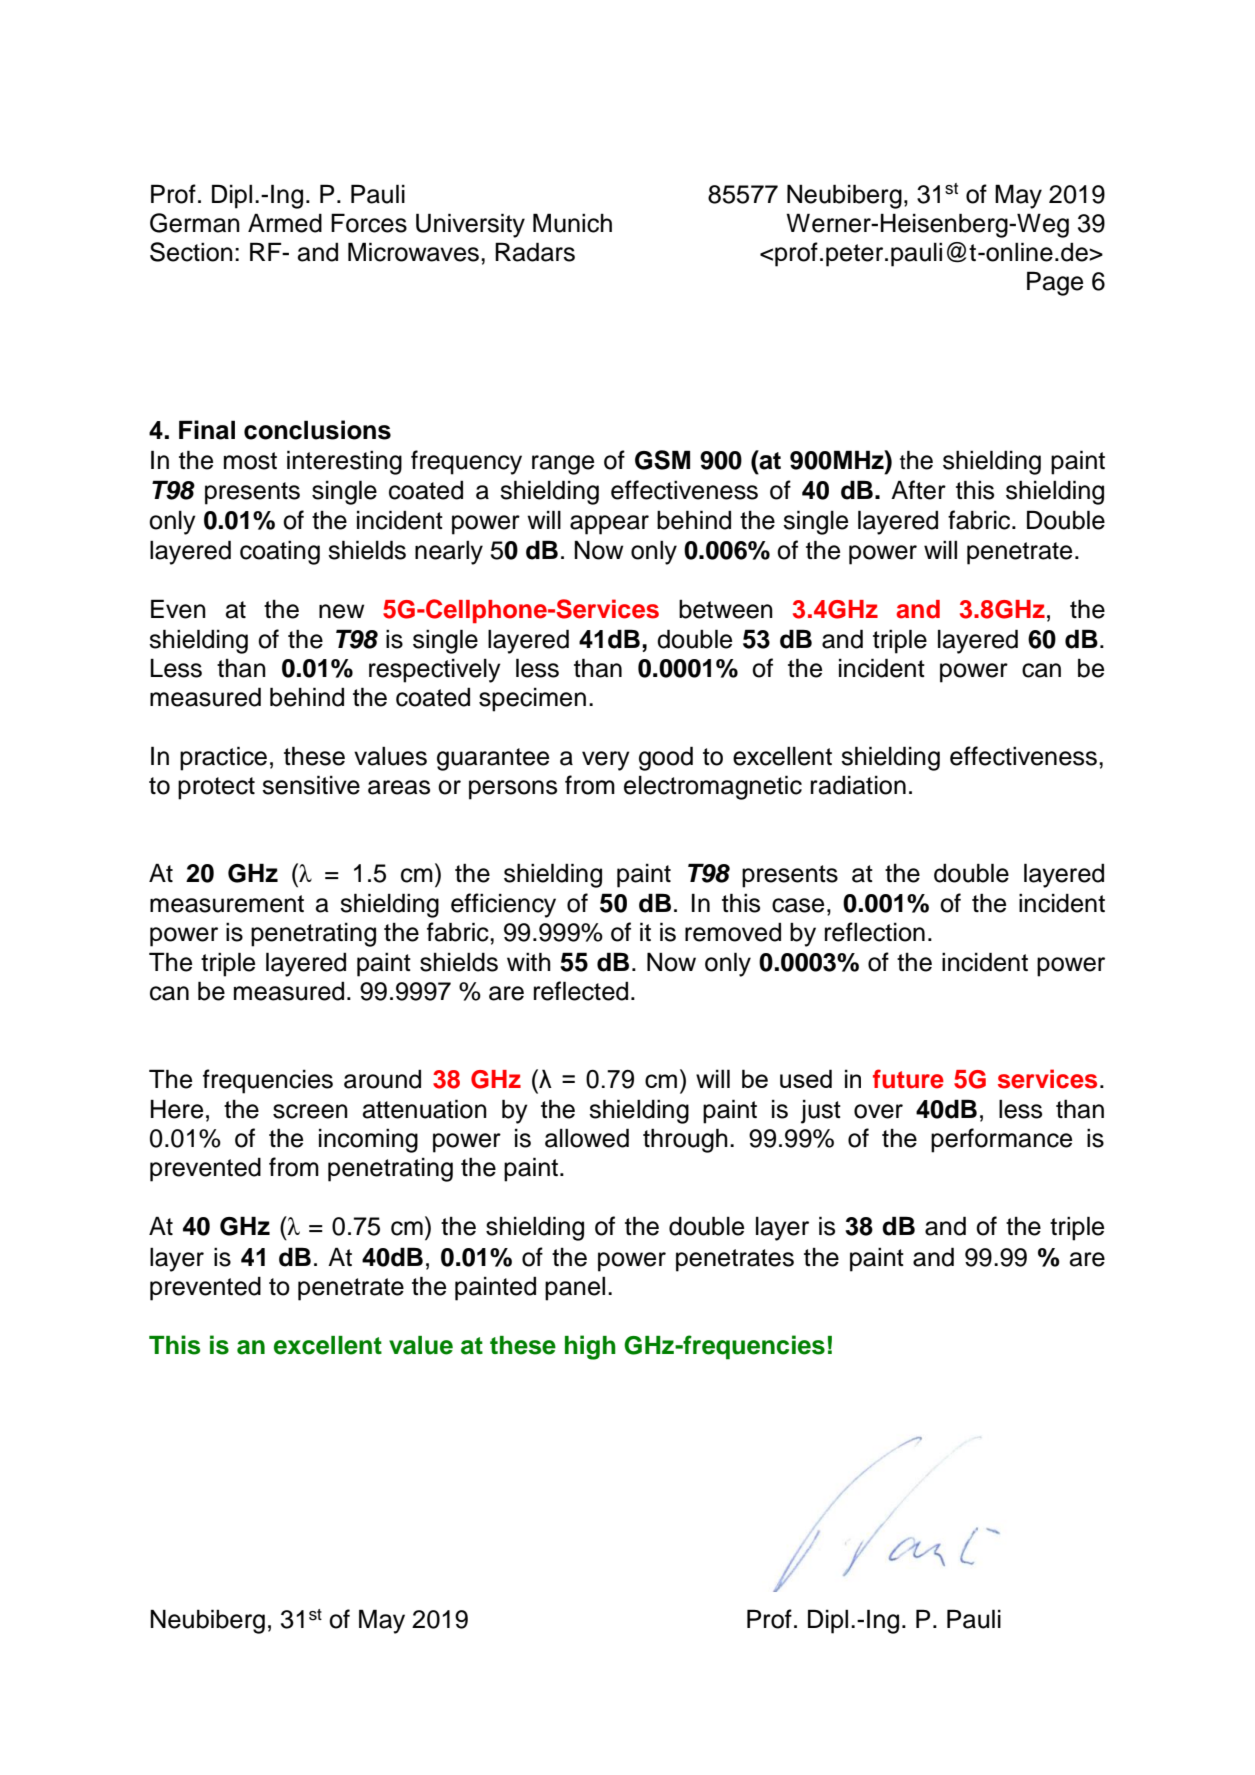 The height and width of the image is (1775, 1255). What do you see at coordinates (1055, 283) in the image?
I see `Page` at bounding box center [1055, 283].
